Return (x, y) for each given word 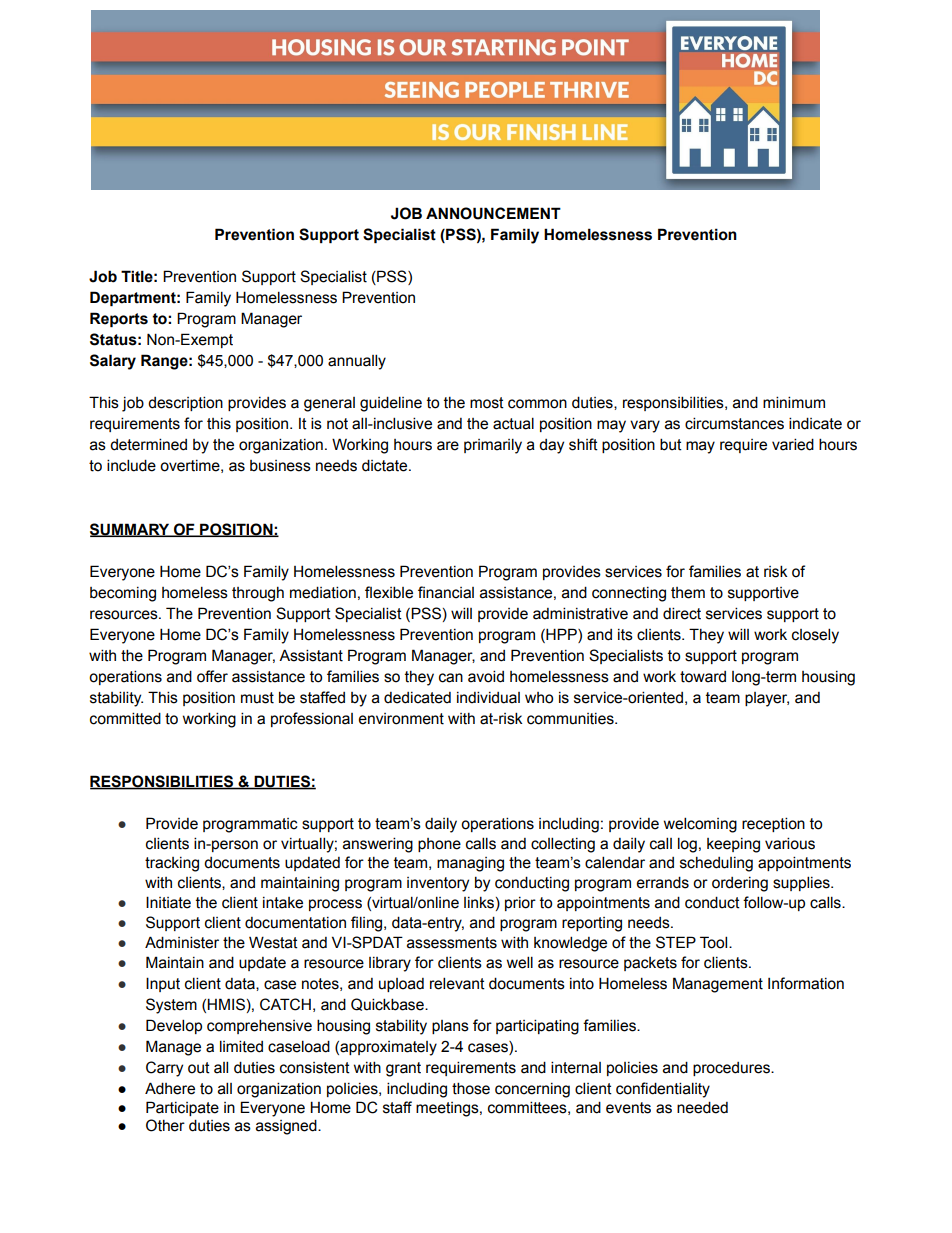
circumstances (734, 423)
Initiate (168, 902)
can (451, 678)
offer (212, 676)
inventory (438, 884)
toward (703, 677)
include (131, 465)
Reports (119, 319)
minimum (794, 402)
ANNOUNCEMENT (493, 213)
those (471, 1088)
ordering (740, 884)
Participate (182, 1108)
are (448, 446)
